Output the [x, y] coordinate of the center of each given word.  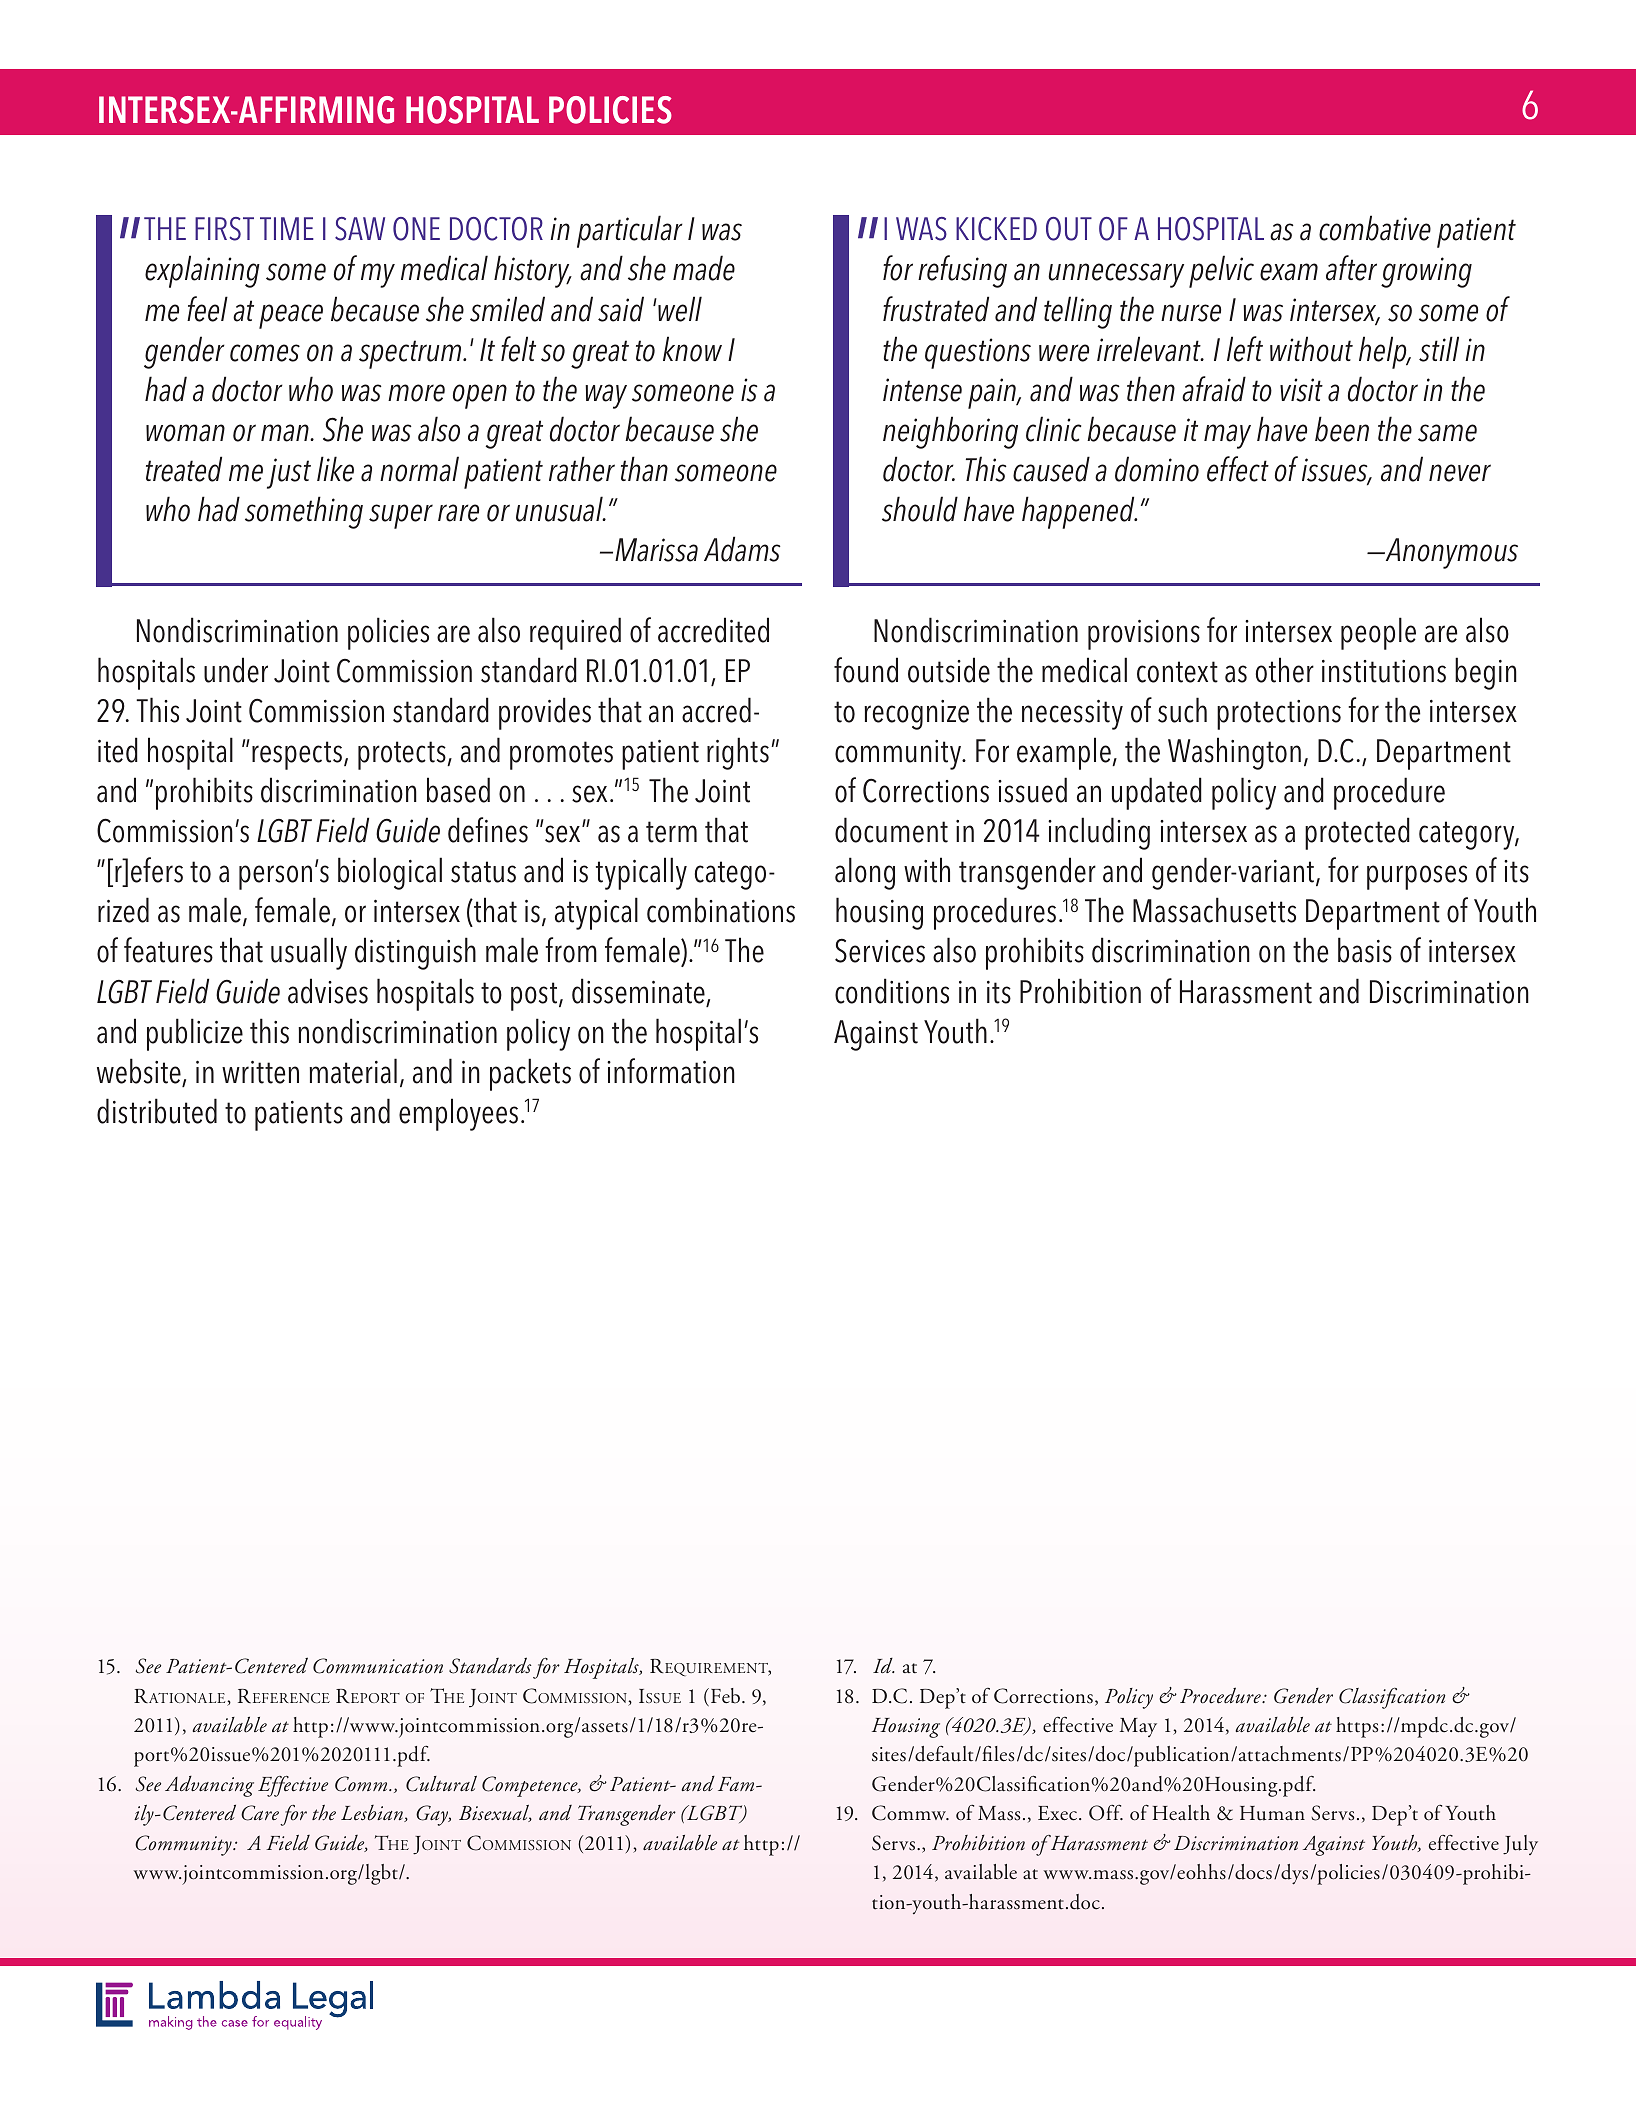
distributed [157, 1111]
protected [1357, 833]
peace [291, 316]
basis [1365, 950]
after [1351, 268]
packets [530, 1074]
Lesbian [373, 1813]
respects [298, 755]
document [891, 830]
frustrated [936, 309]
